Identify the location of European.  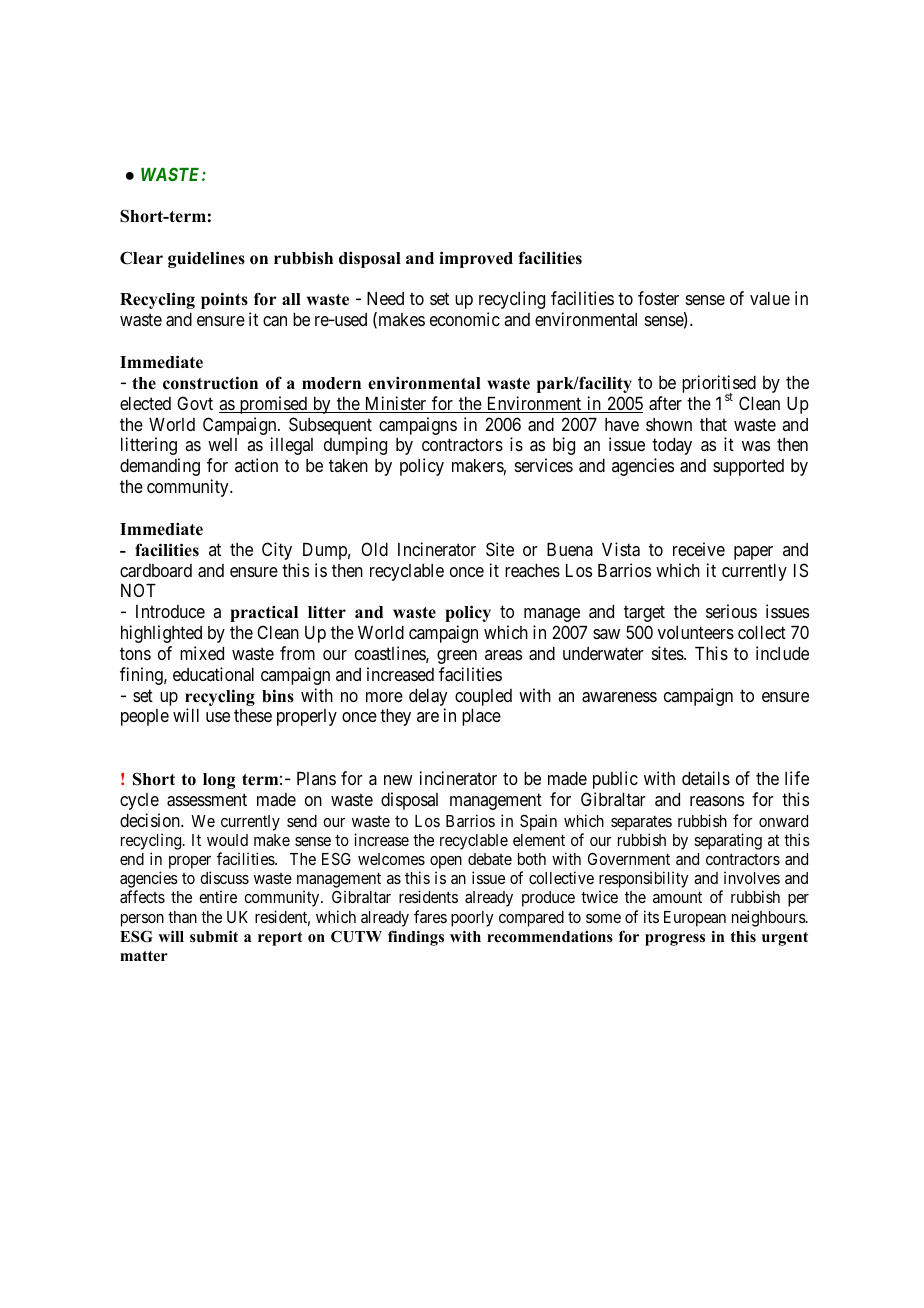
(695, 919).
